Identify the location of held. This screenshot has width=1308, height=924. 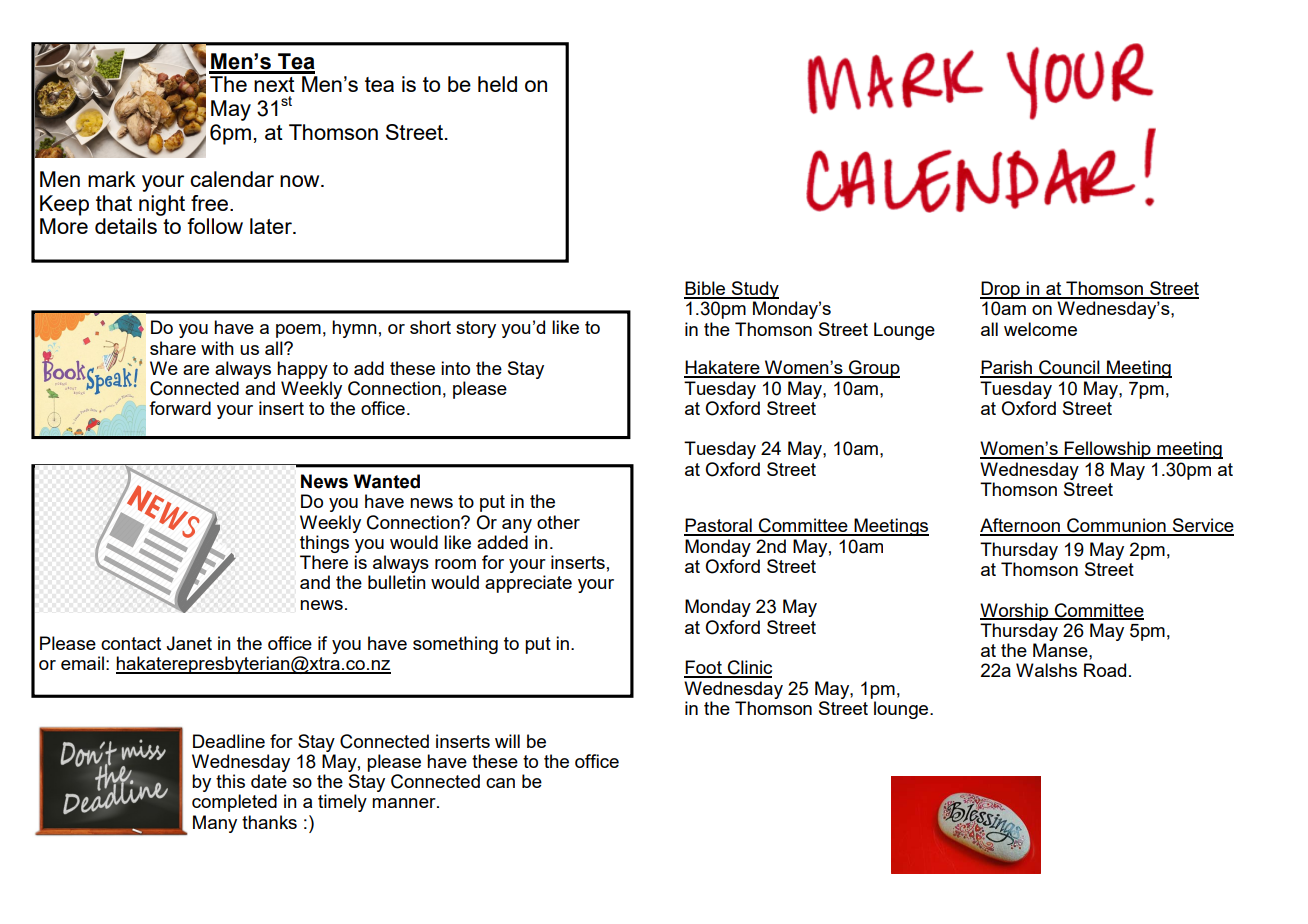
(497, 84).
